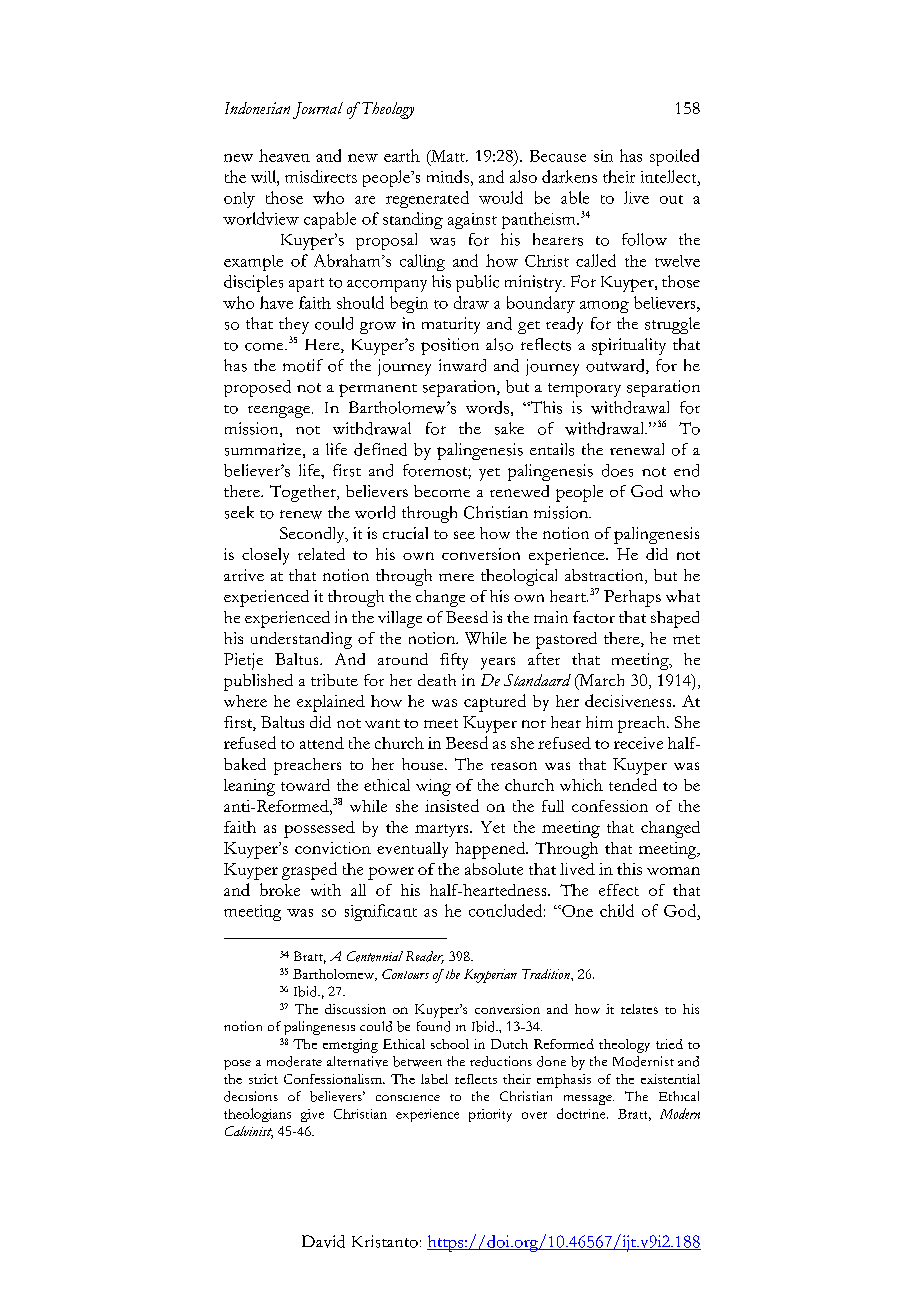 This screenshot has width=924, height=1308. What do you see at coordinates (456, 577) in the screenshot?
I see `mere` at bounding box center [456, 577].
